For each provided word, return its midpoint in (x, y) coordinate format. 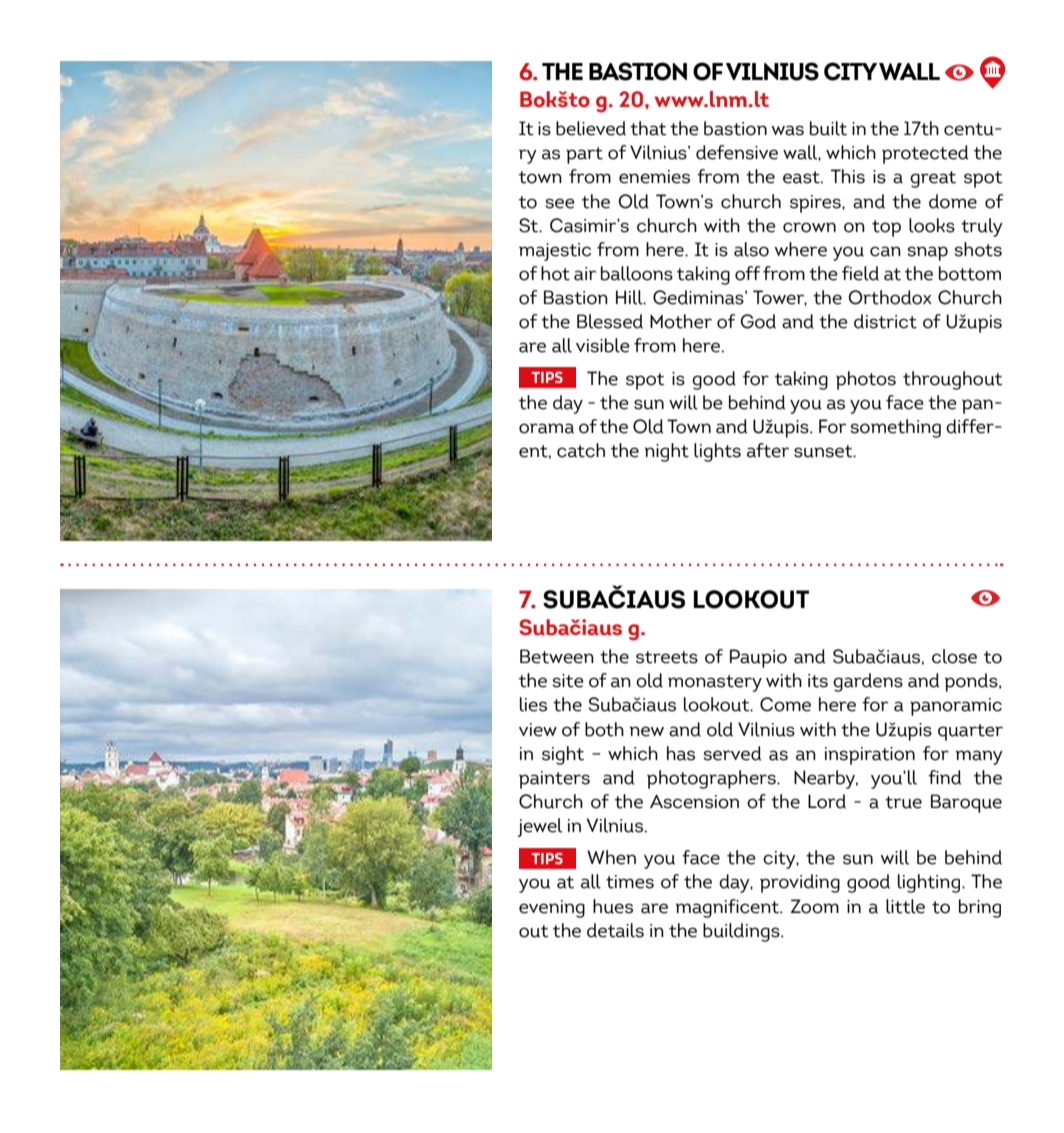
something (896, 428)
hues (613, 906)
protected (925, 154)
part (584, 155)
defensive (737, 152)
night (667, 452)
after (768, 450)
